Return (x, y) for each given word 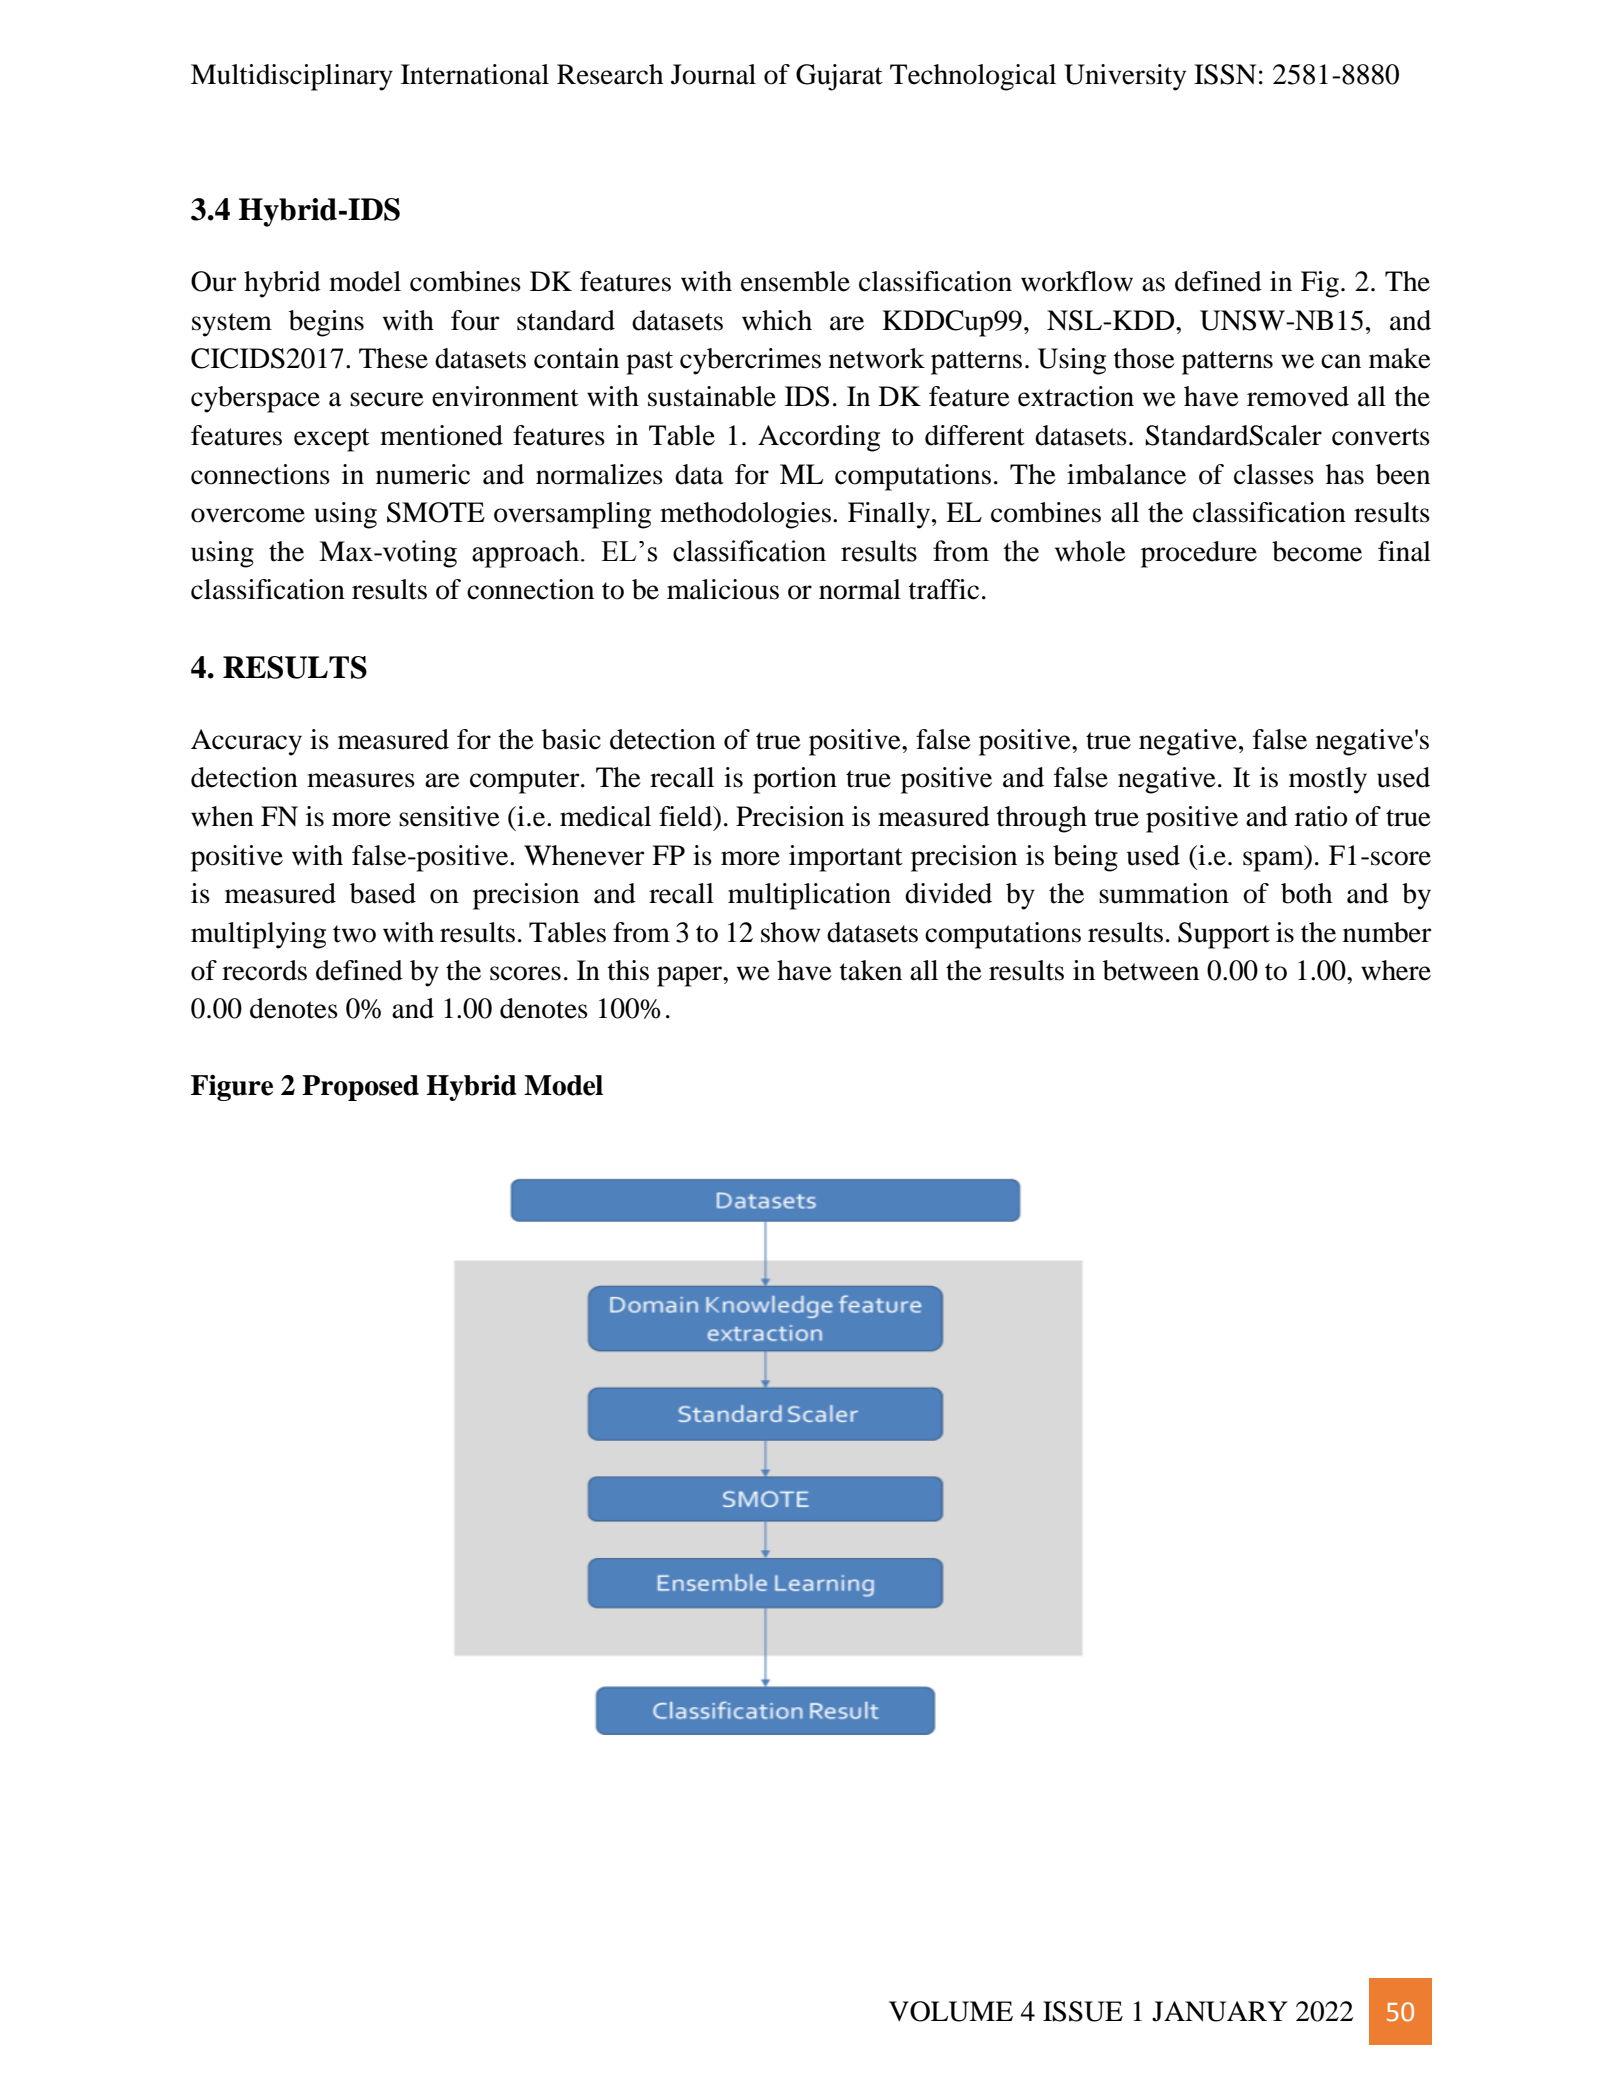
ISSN (1225, 74)
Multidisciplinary (292, 77)
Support (1224, 935)
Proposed (360, 1088)
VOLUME (951, 2011)
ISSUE (1083, 2011)
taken (871, 970)
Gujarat (839, 77)
